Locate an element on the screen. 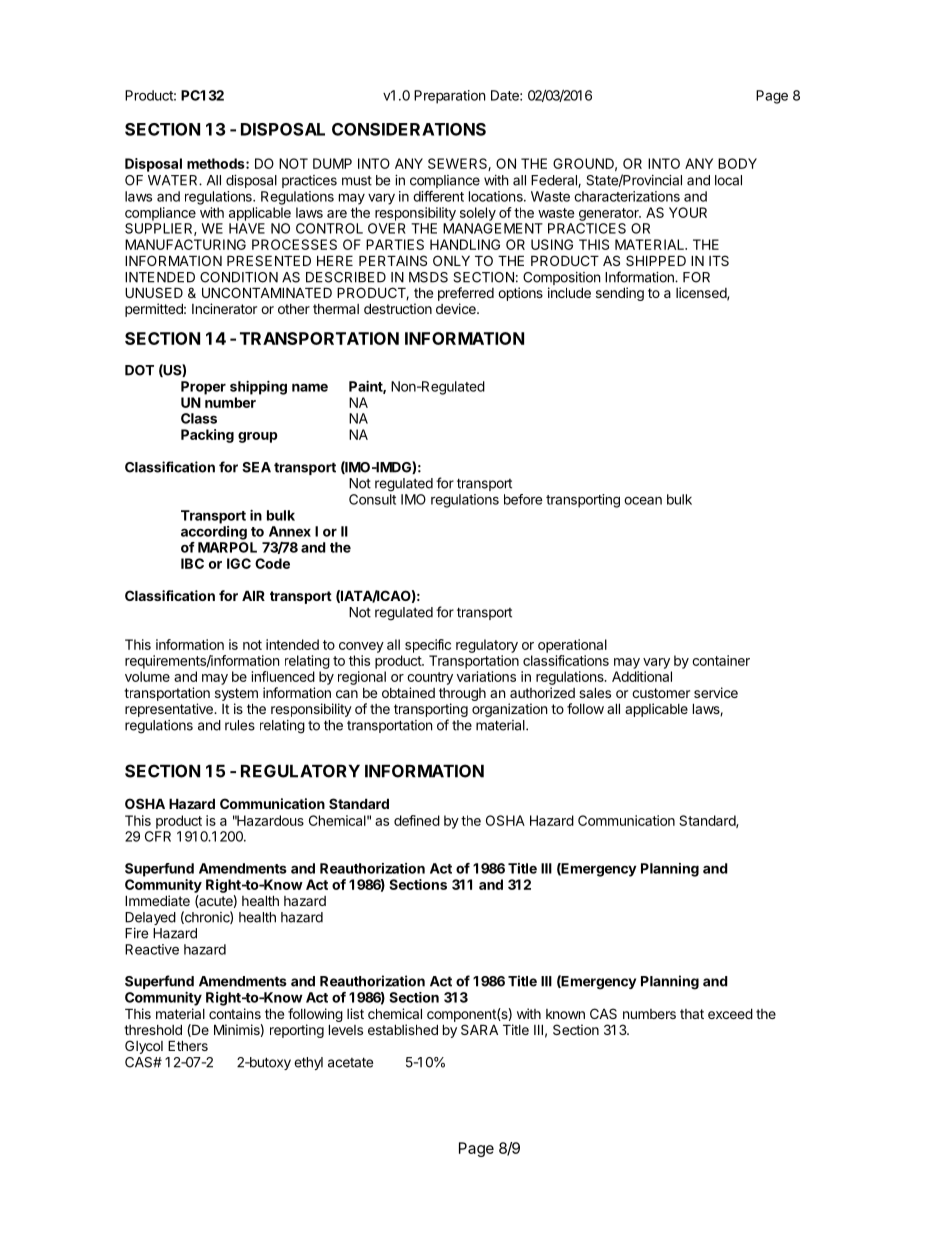 The width and height of the screenshot is (952, 1233). customer is located at coordinates (661, 693).
